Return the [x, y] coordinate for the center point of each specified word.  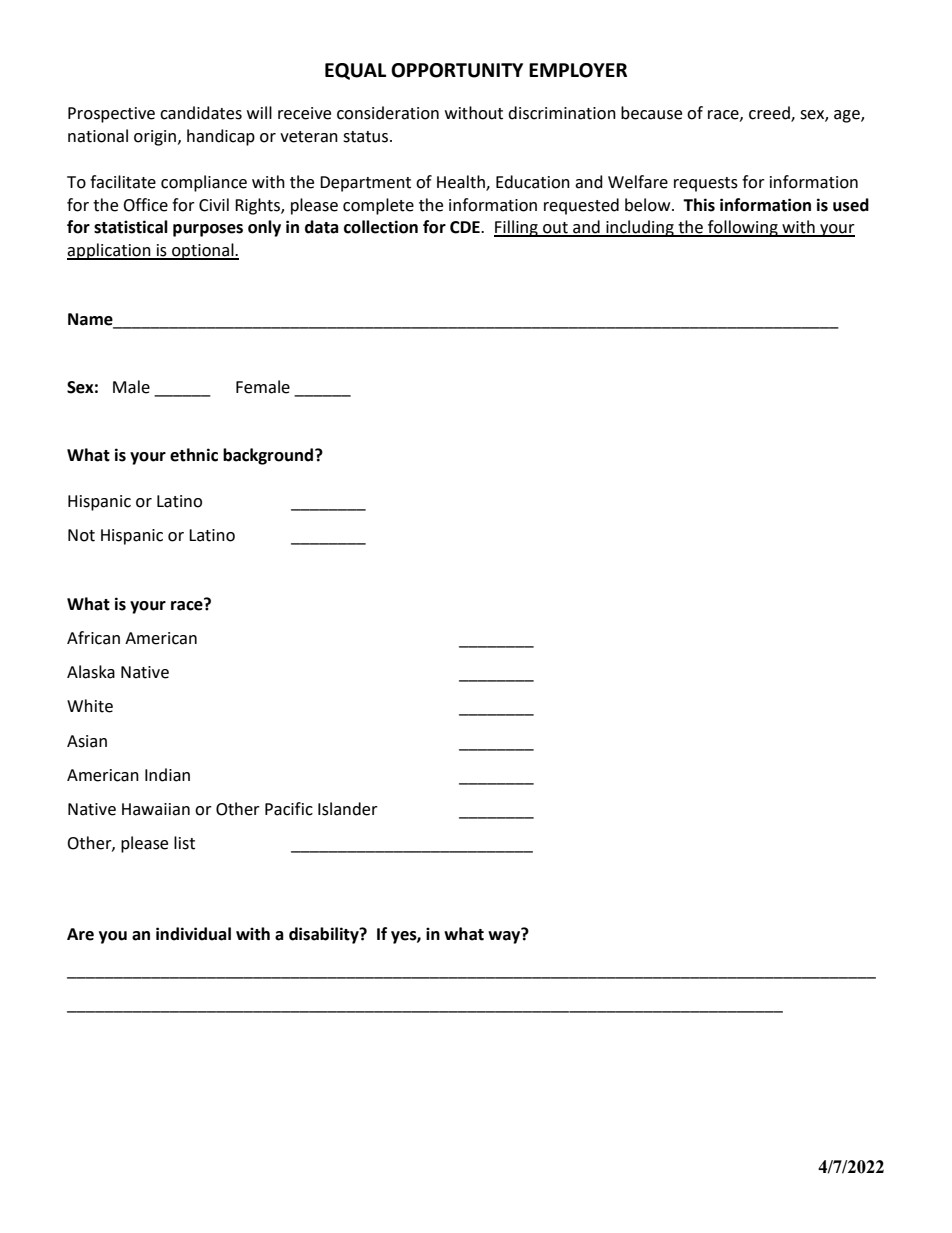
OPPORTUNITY [457, 70]
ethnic [194, 455]
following [743, 228]
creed [770, 114]
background [269, 456]
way [505, 936]
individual [193, 934]
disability [325, 935]
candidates [201, 113]
